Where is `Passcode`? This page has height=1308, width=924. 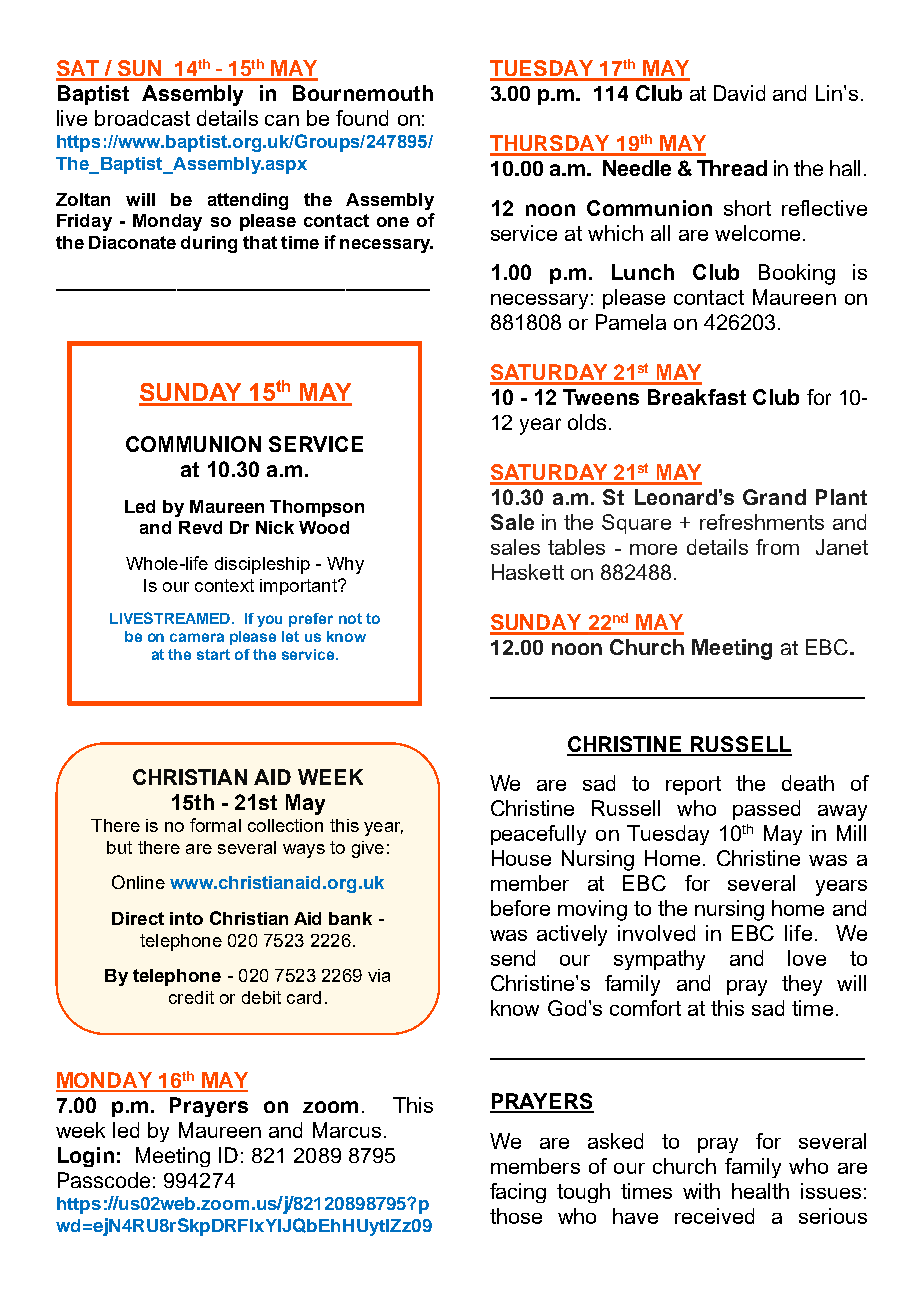 Passcode is located at coordinates (104, 1180).
